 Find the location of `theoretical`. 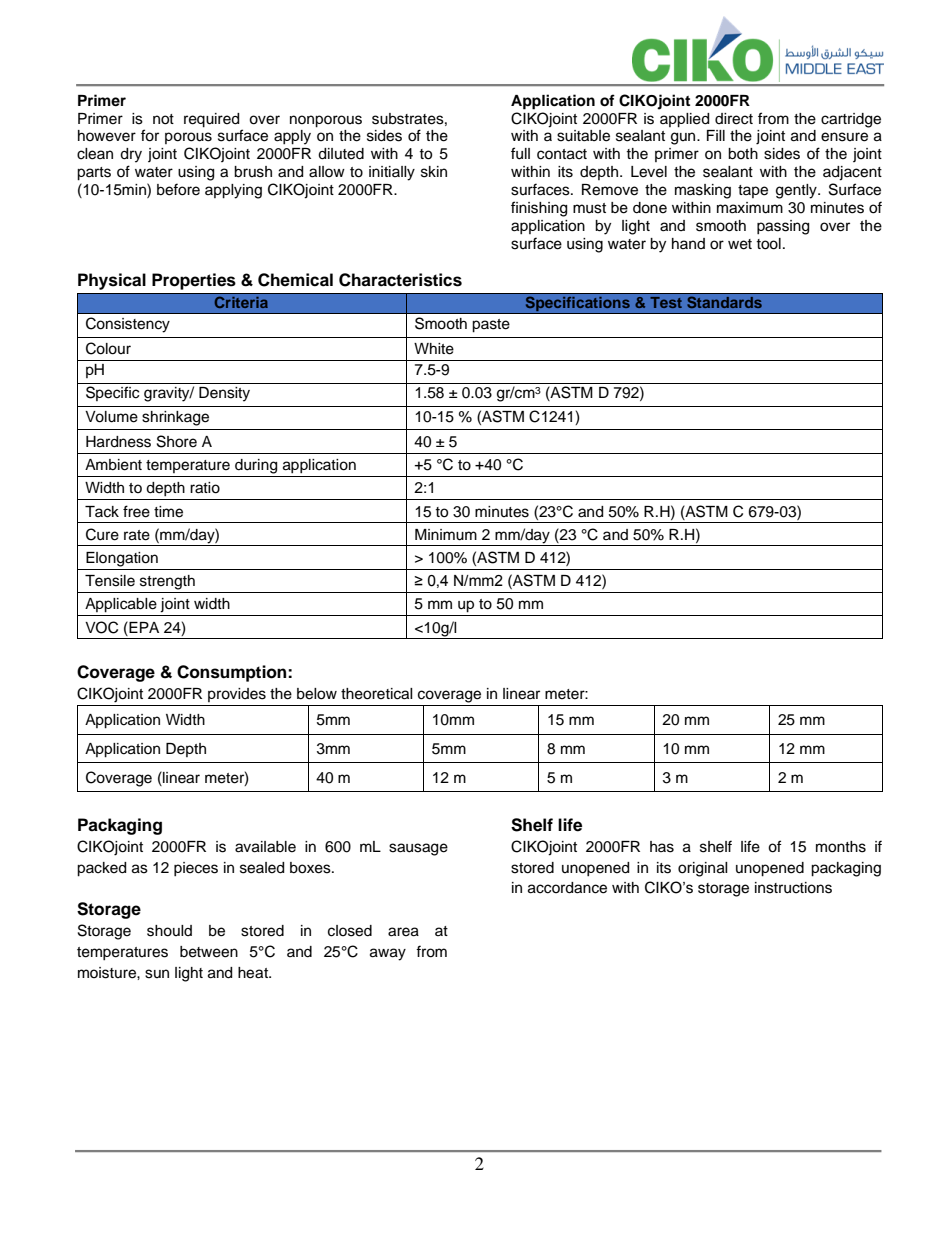

theoretical is located at coordinates (377, 694).
